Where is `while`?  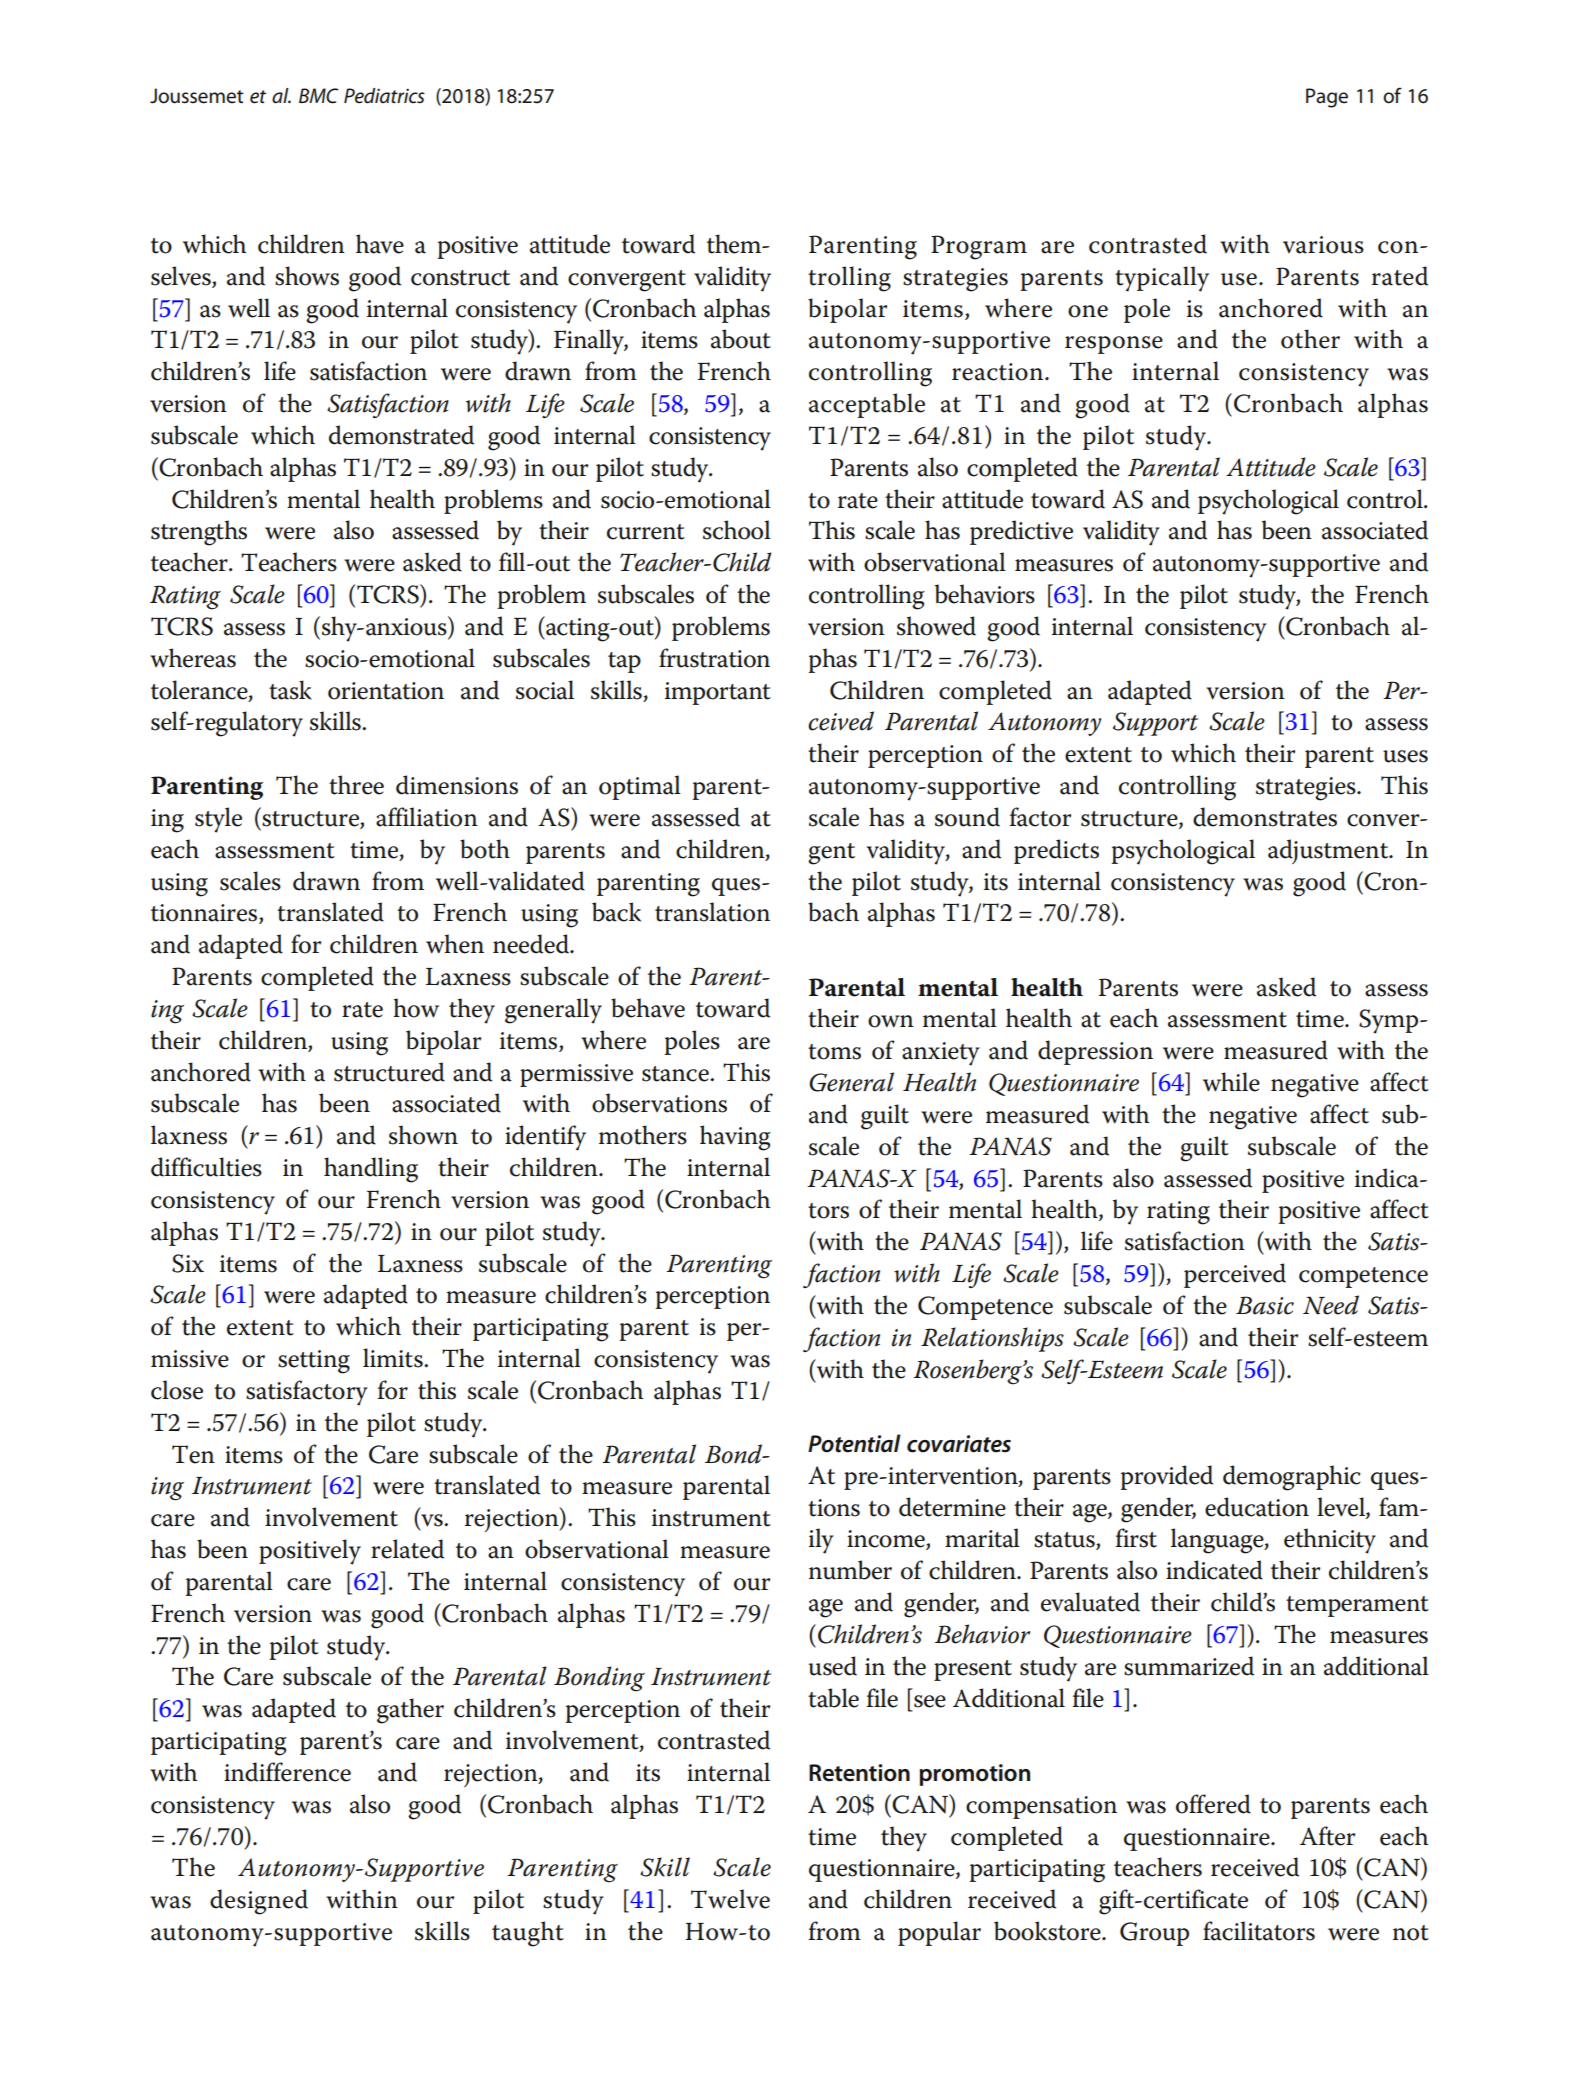
while is located at coordinates (1231, 1082).
